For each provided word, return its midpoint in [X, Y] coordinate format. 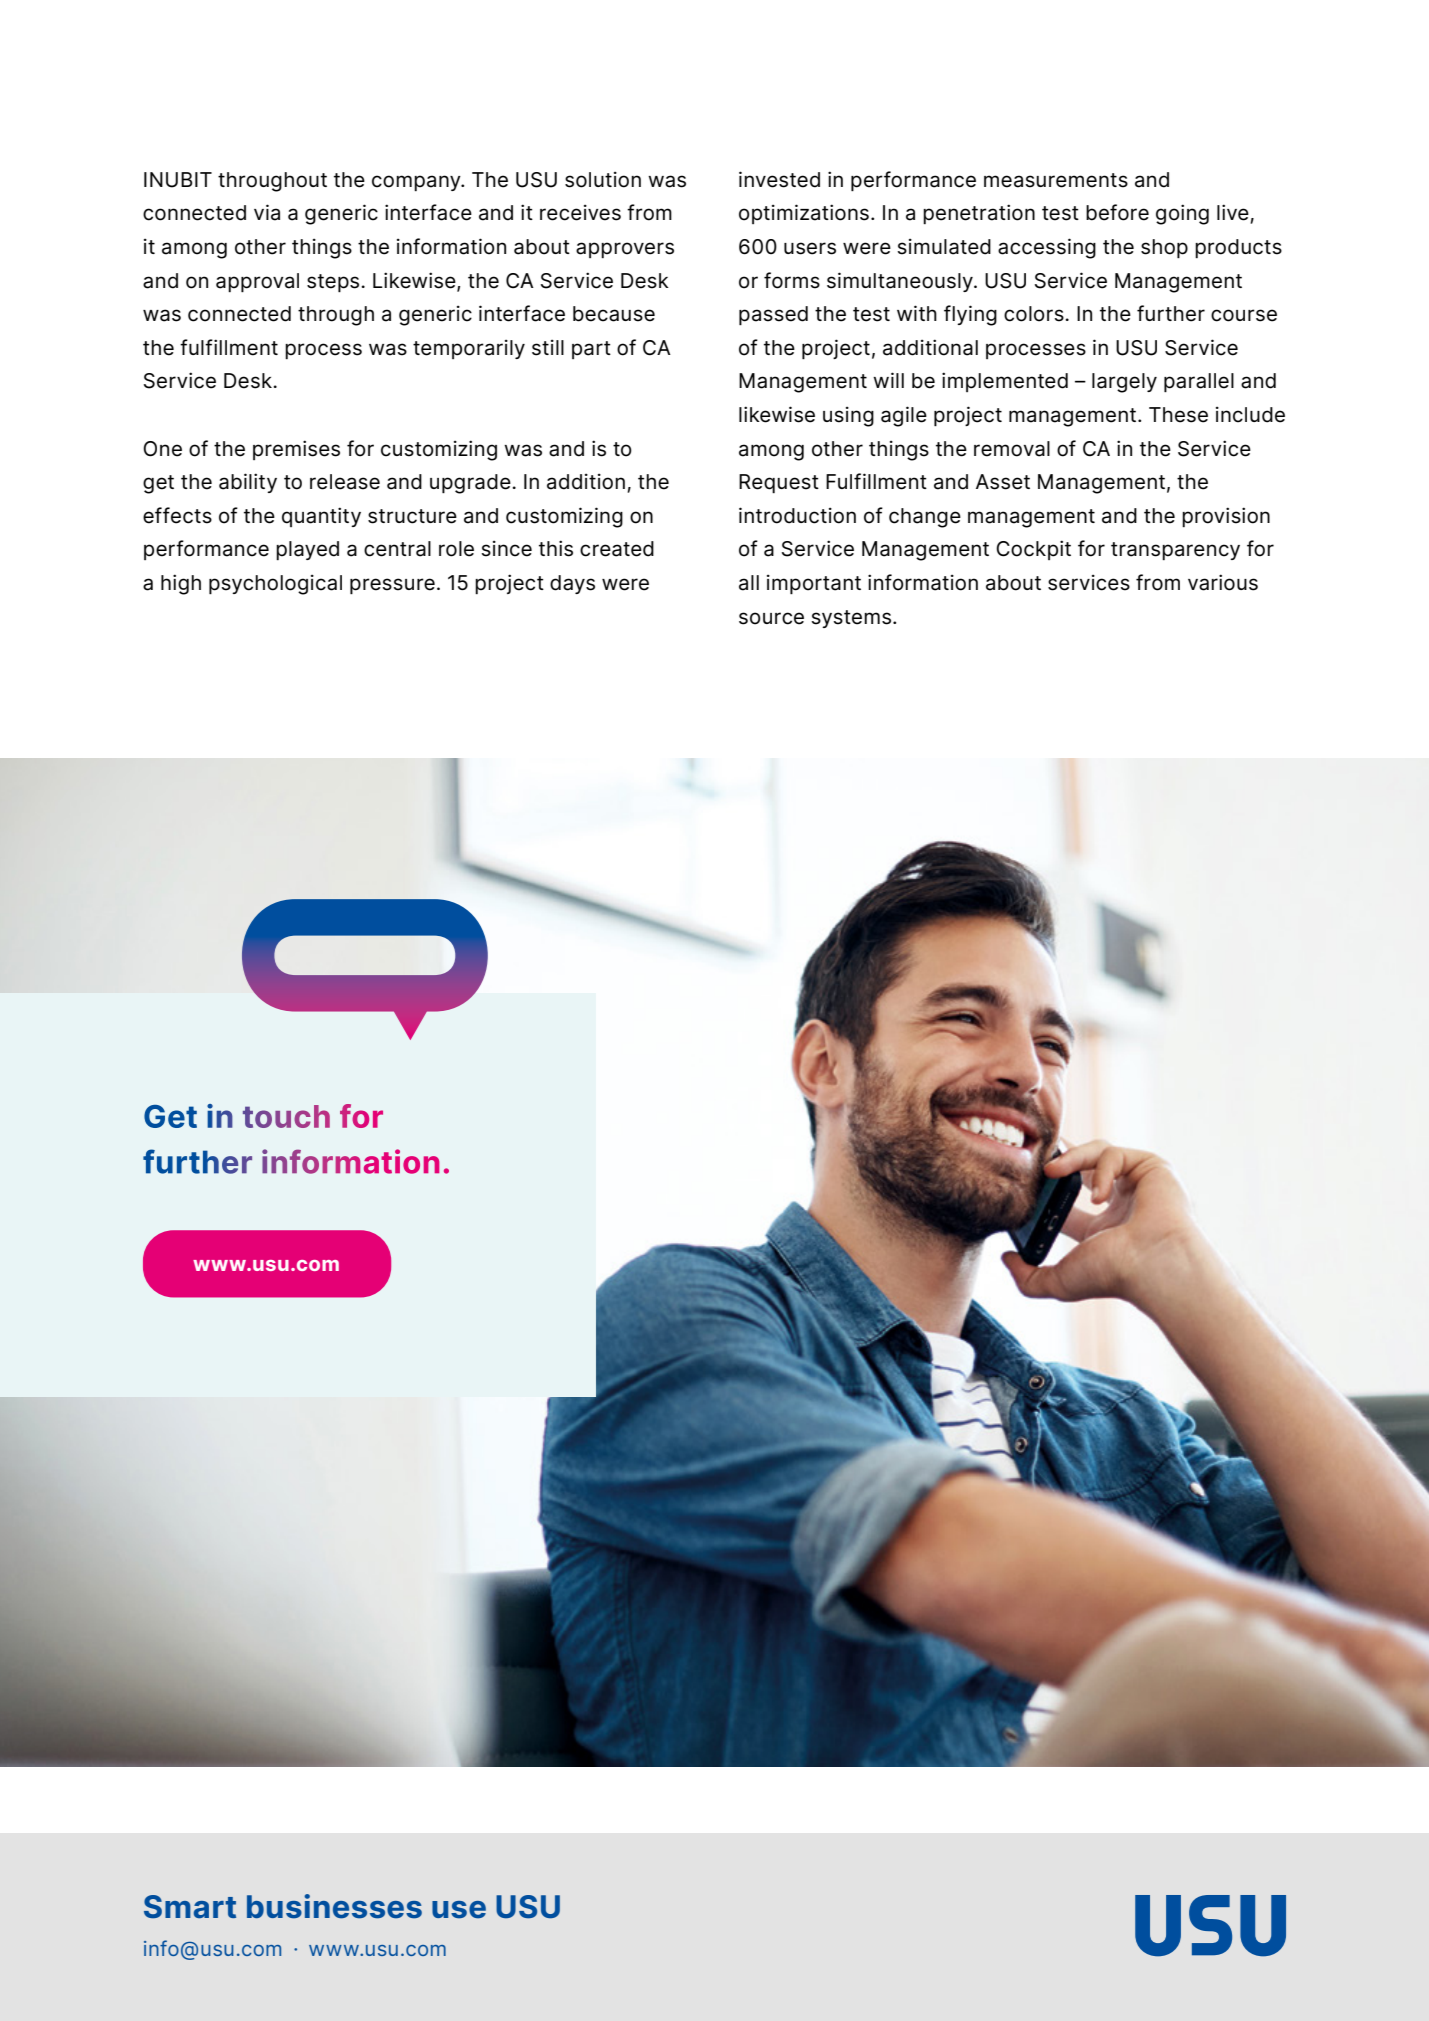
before [1117, 212]
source [771, 618]
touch [286, 1116]
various [1223, 582]
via [267, 212]
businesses [334, 1906]
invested [779, 179]
